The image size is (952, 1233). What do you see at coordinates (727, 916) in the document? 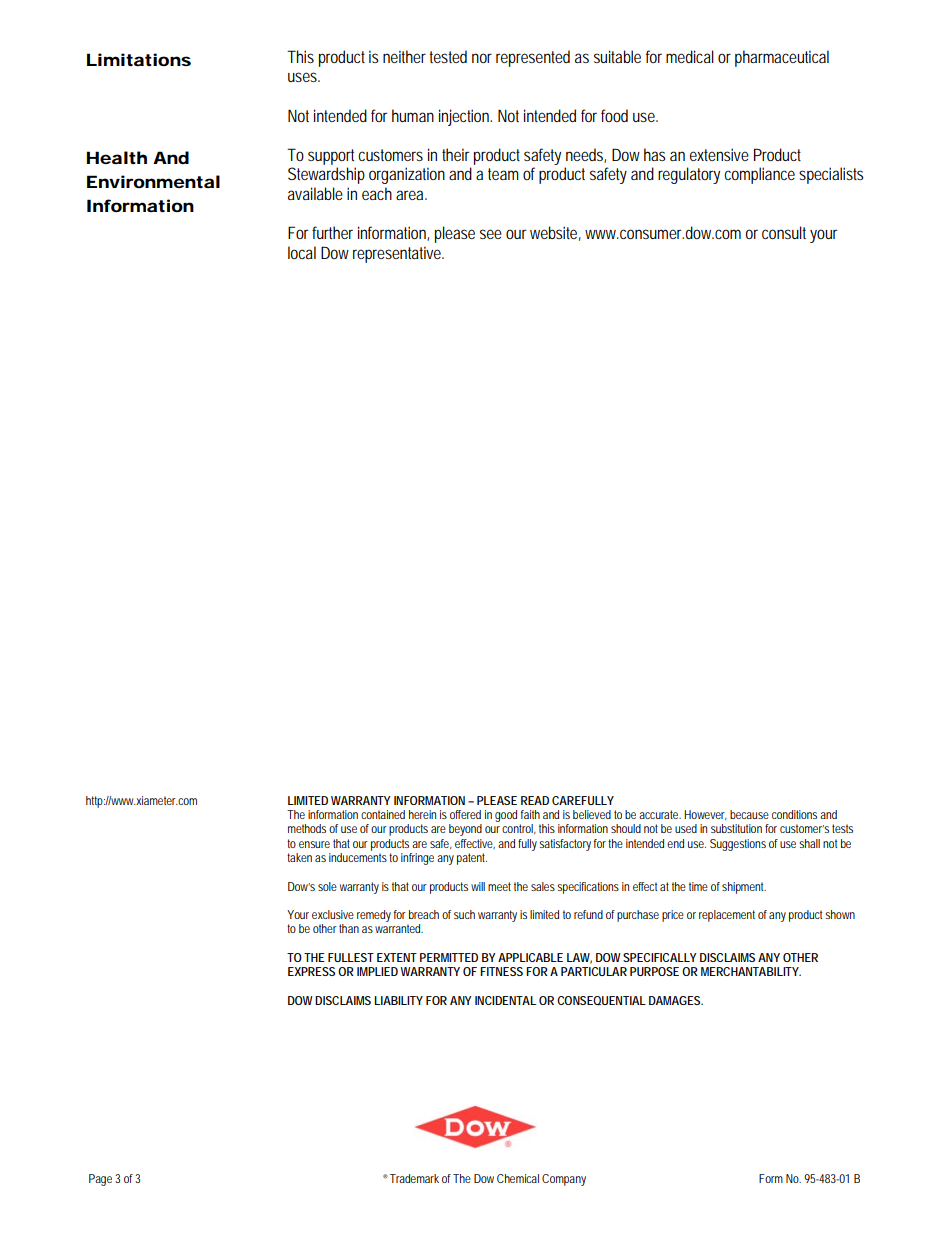
I see `replacement` at bounding box center [727, 916].
